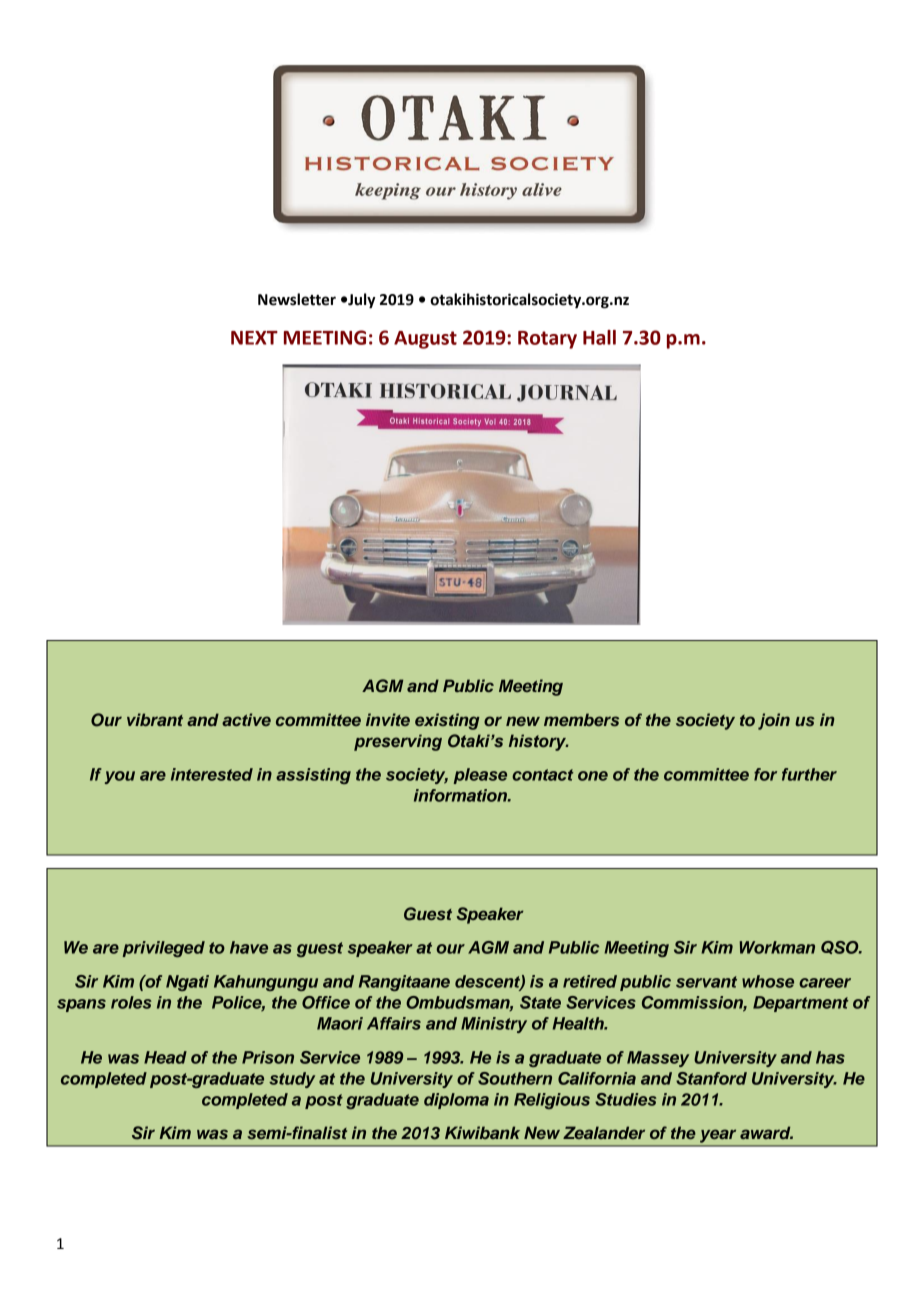 This screenshot has height=1307, width=924. Describe the element at coordinates (599, 337) in the screenshot. I see `Hall` at that location.
